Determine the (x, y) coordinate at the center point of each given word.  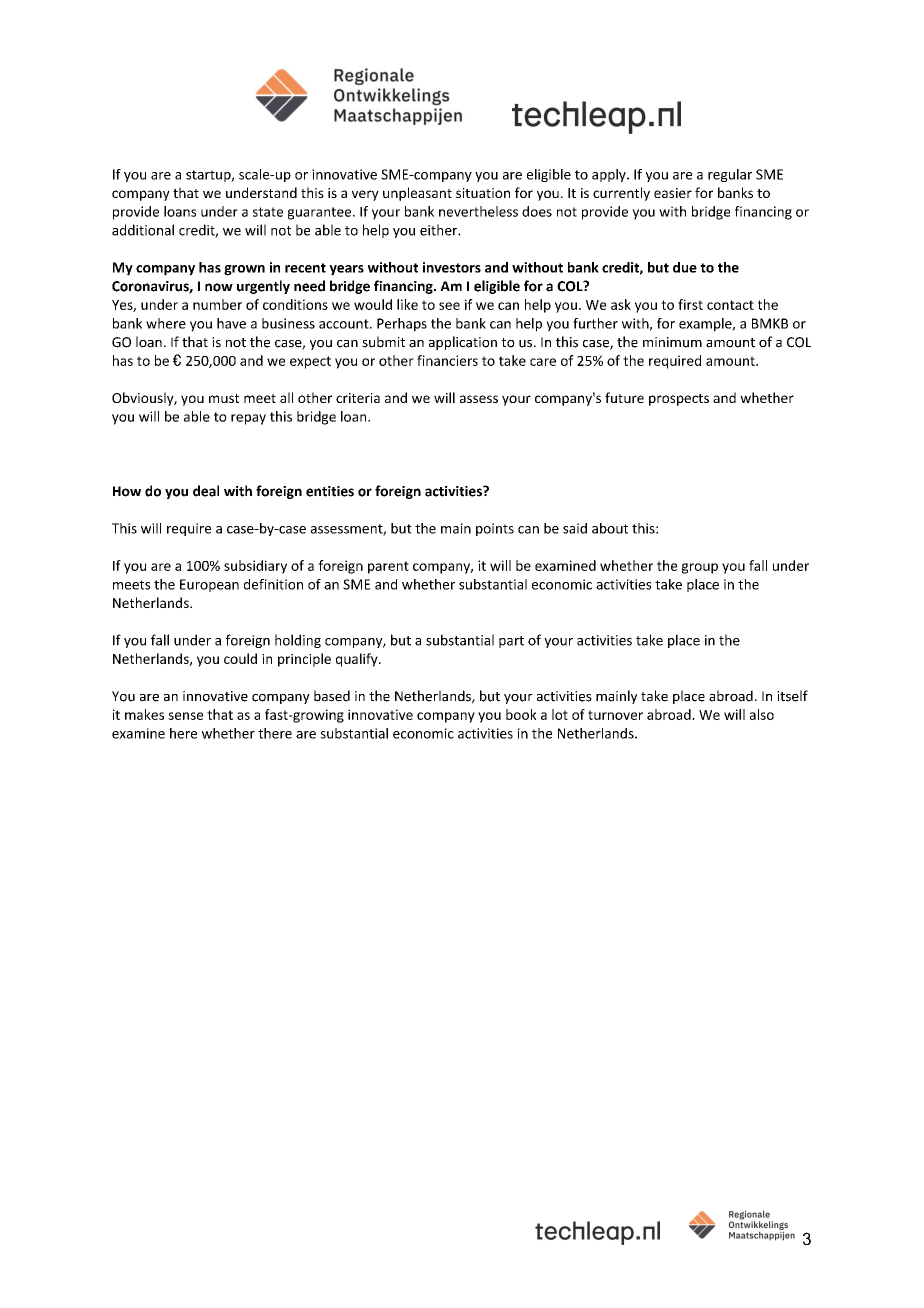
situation (483, 193)
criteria (358, 398)
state (268, 212)
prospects (679, 400)
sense (185, 716)
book (521, 714)
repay (248, 419)
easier (673, 193)
